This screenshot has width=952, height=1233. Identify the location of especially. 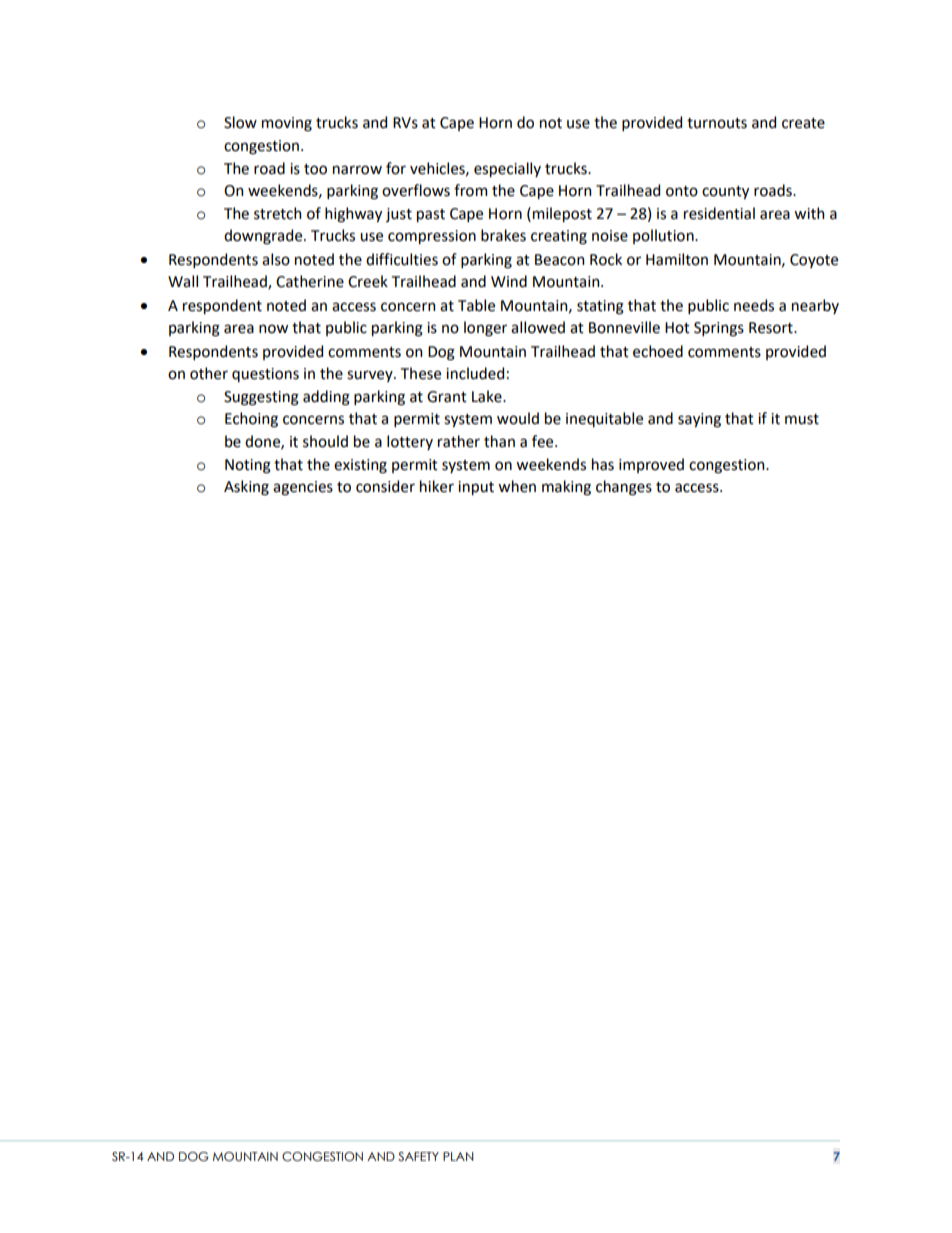
(507, 169).
